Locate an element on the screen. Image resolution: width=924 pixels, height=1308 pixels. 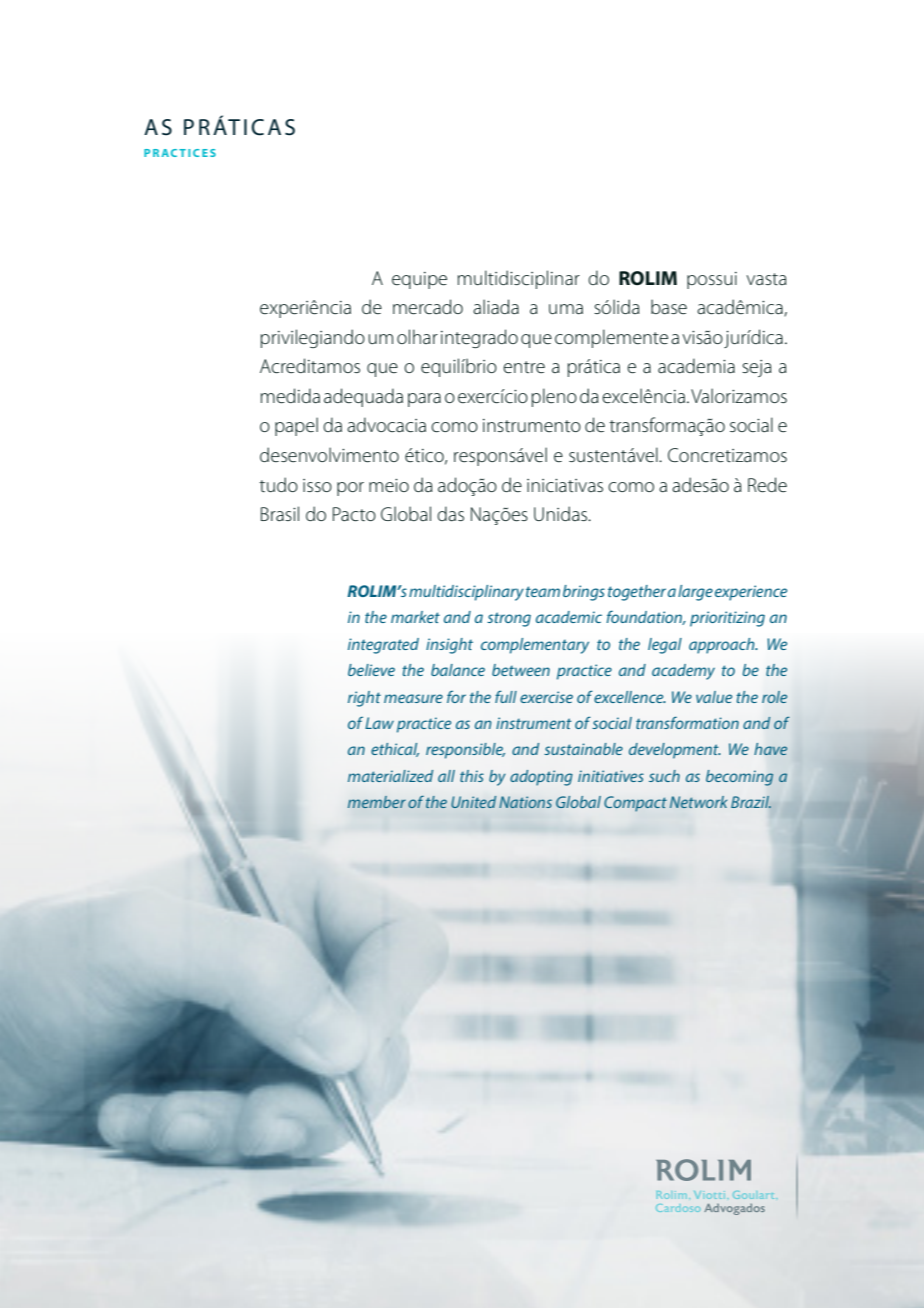
base is located at coordinates (669, 307).
